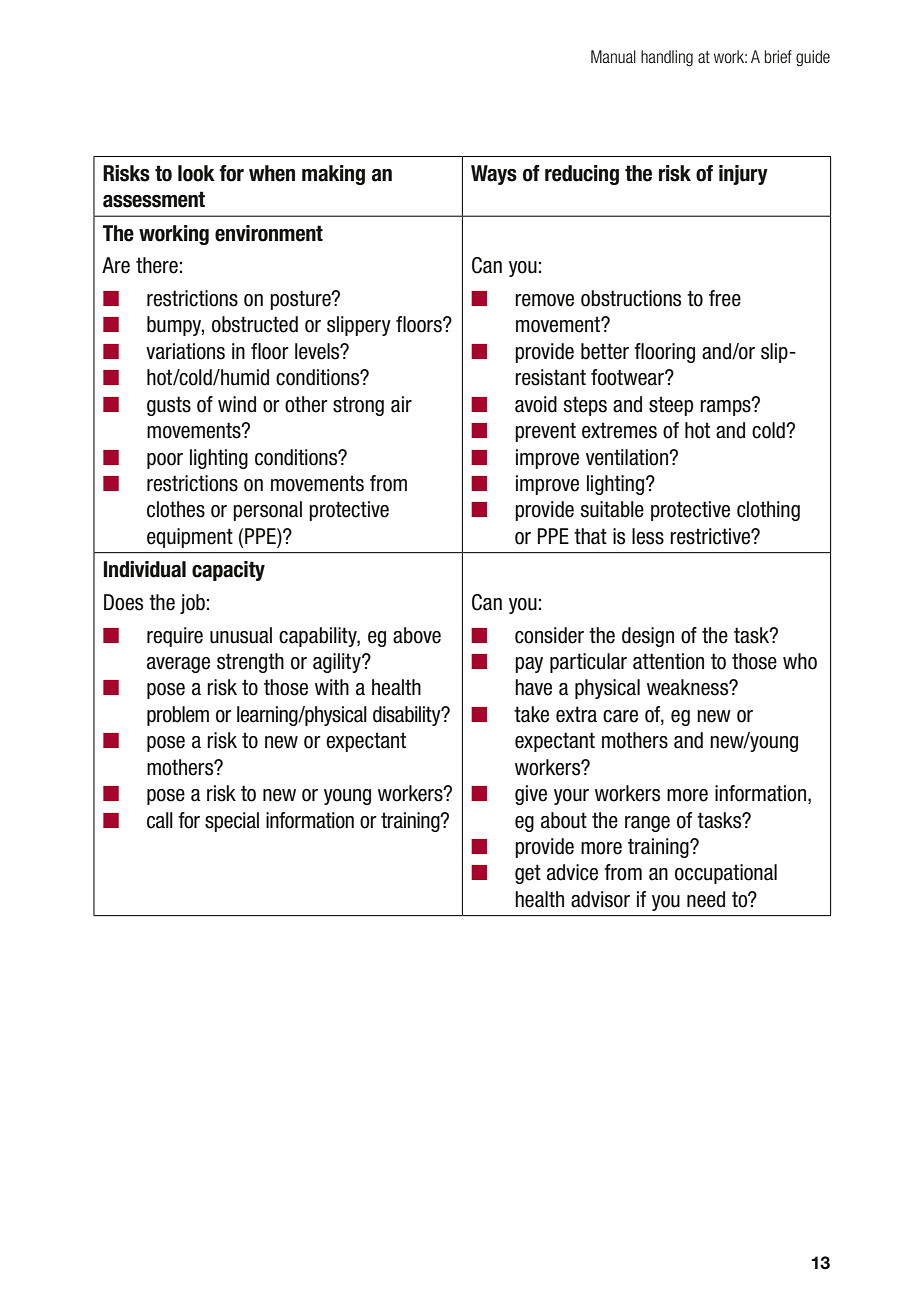  I want to click on attention, so click(668, 661).
